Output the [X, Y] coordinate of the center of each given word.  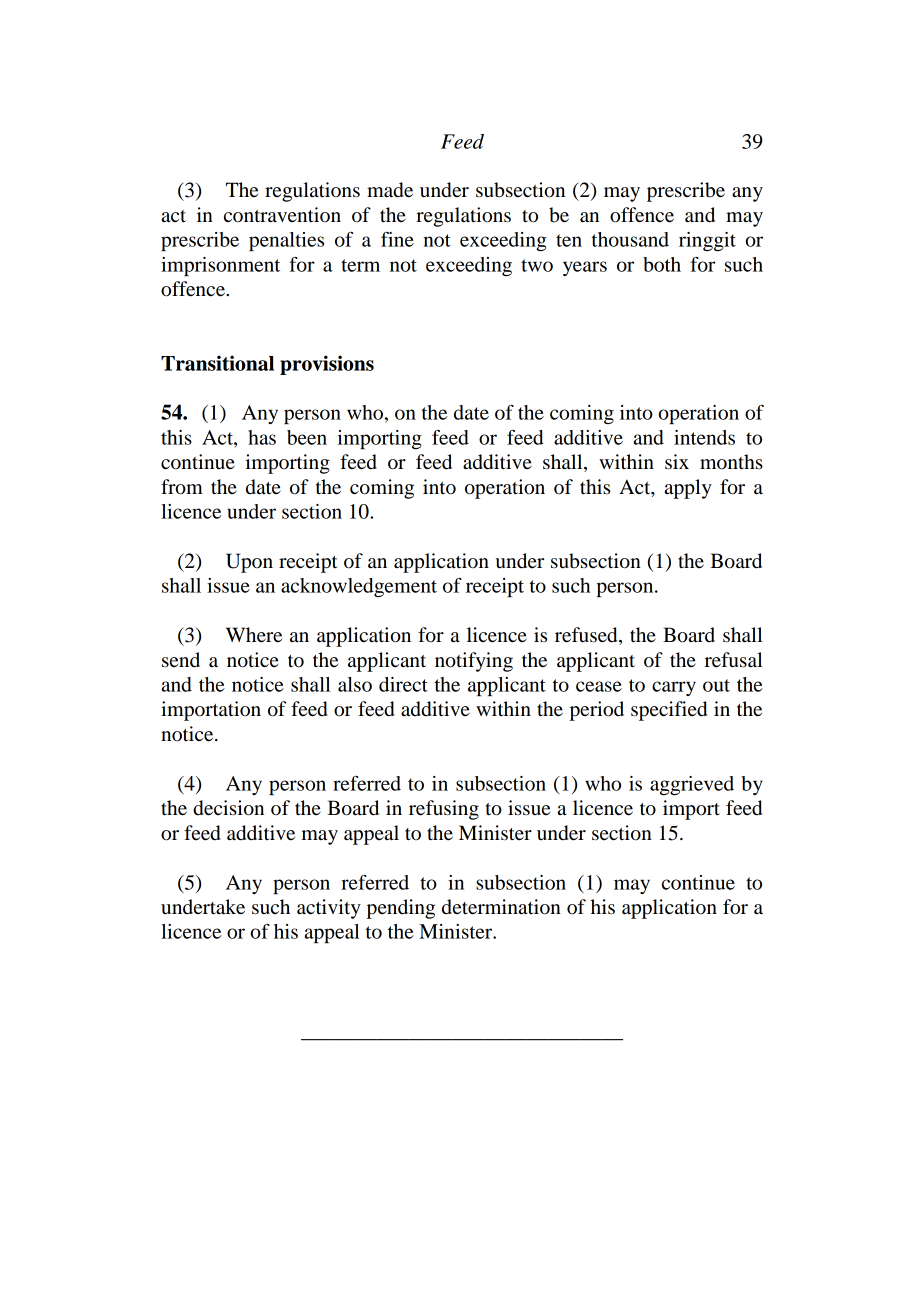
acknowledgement [359, 587]
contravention [282, 215]
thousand [630, 239]
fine [397, 239]
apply [688, 489]
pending [401, 909]
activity [329, 909]
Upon [249, 563]
